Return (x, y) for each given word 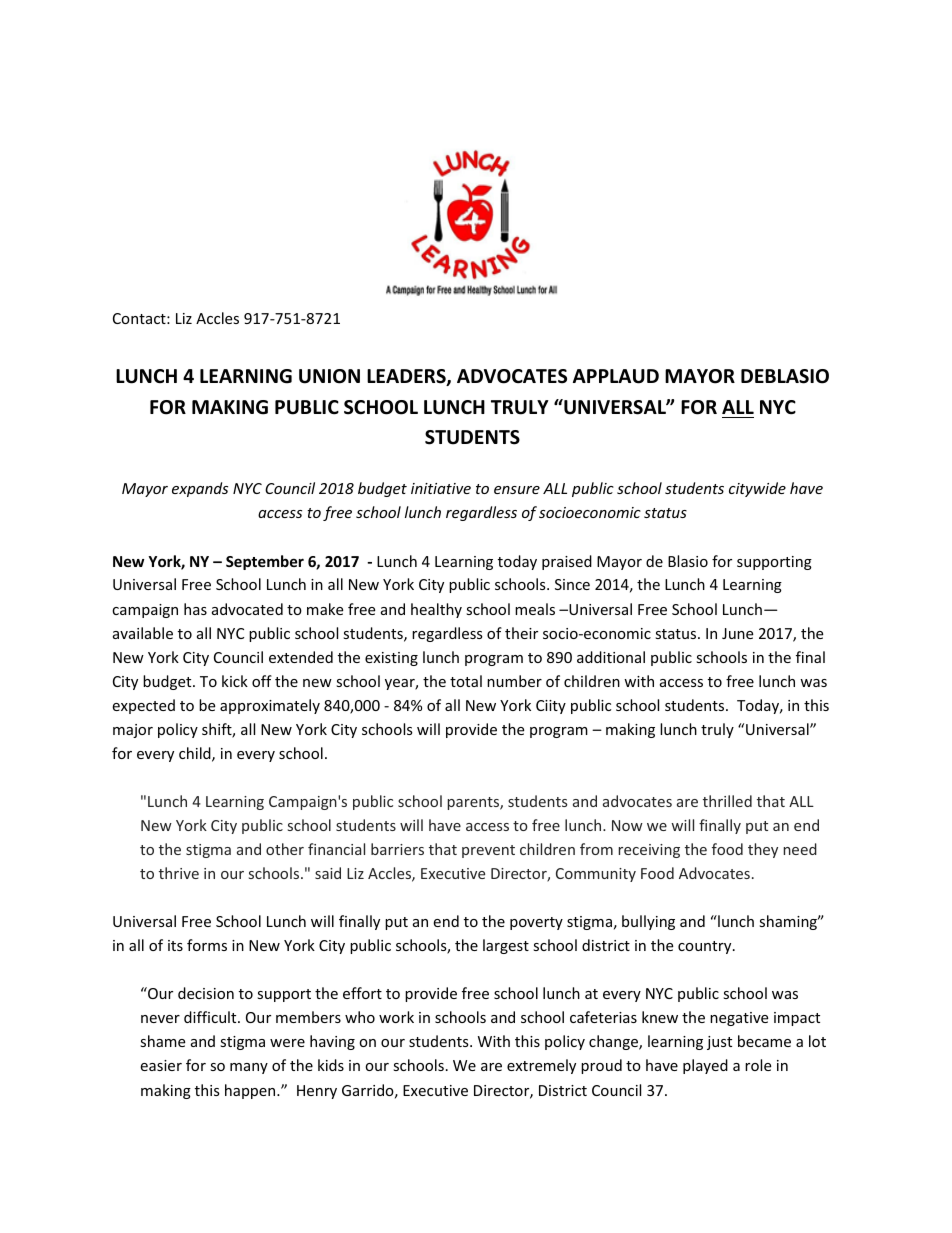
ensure (517, 490)
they (763, 850)
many (249, 1068)
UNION (329, 376)
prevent (488, 851)
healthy (436, 610)
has (195, 609)
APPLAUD (616, 376)
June (737, 633)
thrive (179, 873)
